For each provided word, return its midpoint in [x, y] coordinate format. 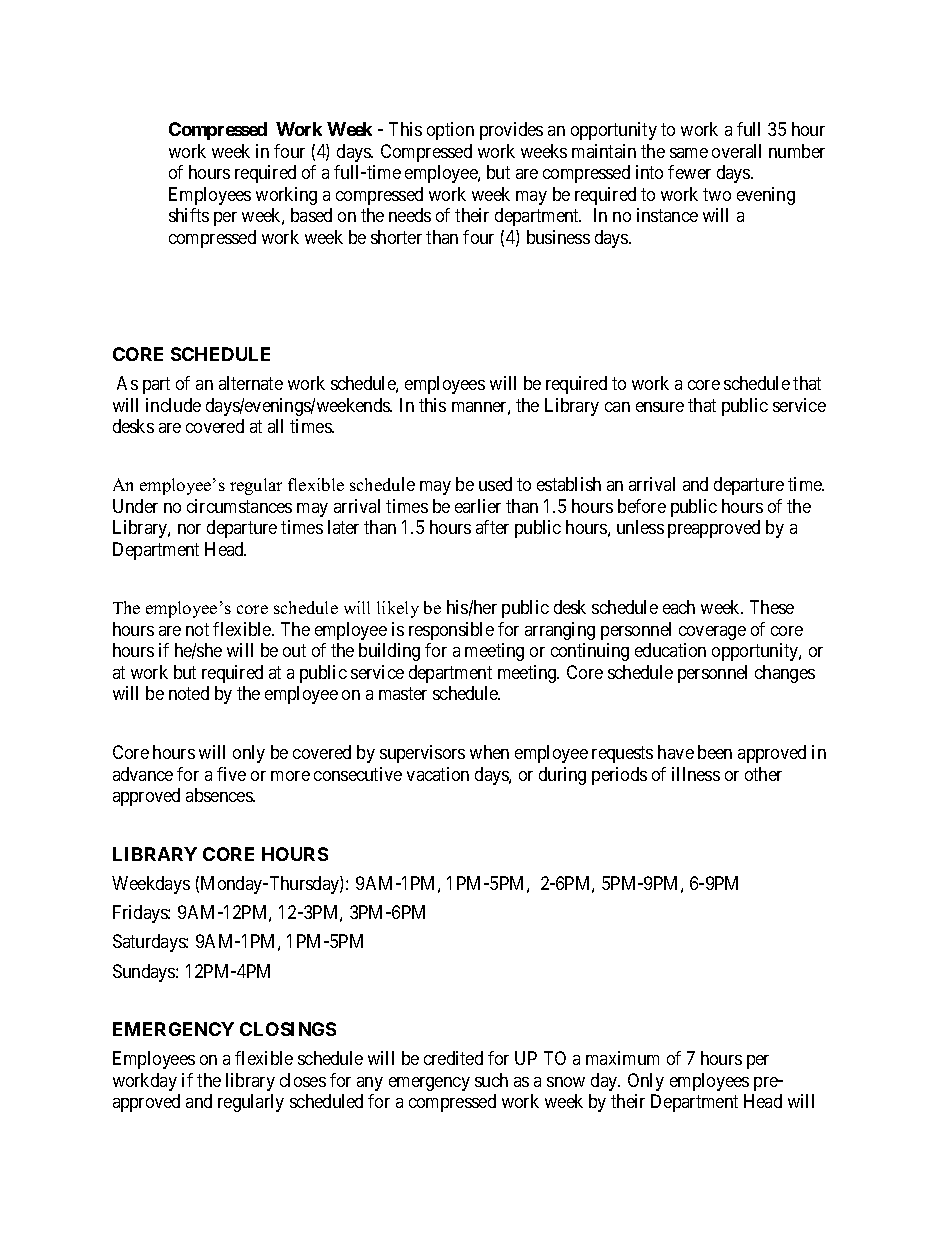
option [450, 131]
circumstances [239, 506]
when [489, 752]
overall [736, 151]
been [715, 752]
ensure [660, 407]
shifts [189, 215]
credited [453, 1058]
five [231, 774]
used [495, 484]
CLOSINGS [288, 1029]
